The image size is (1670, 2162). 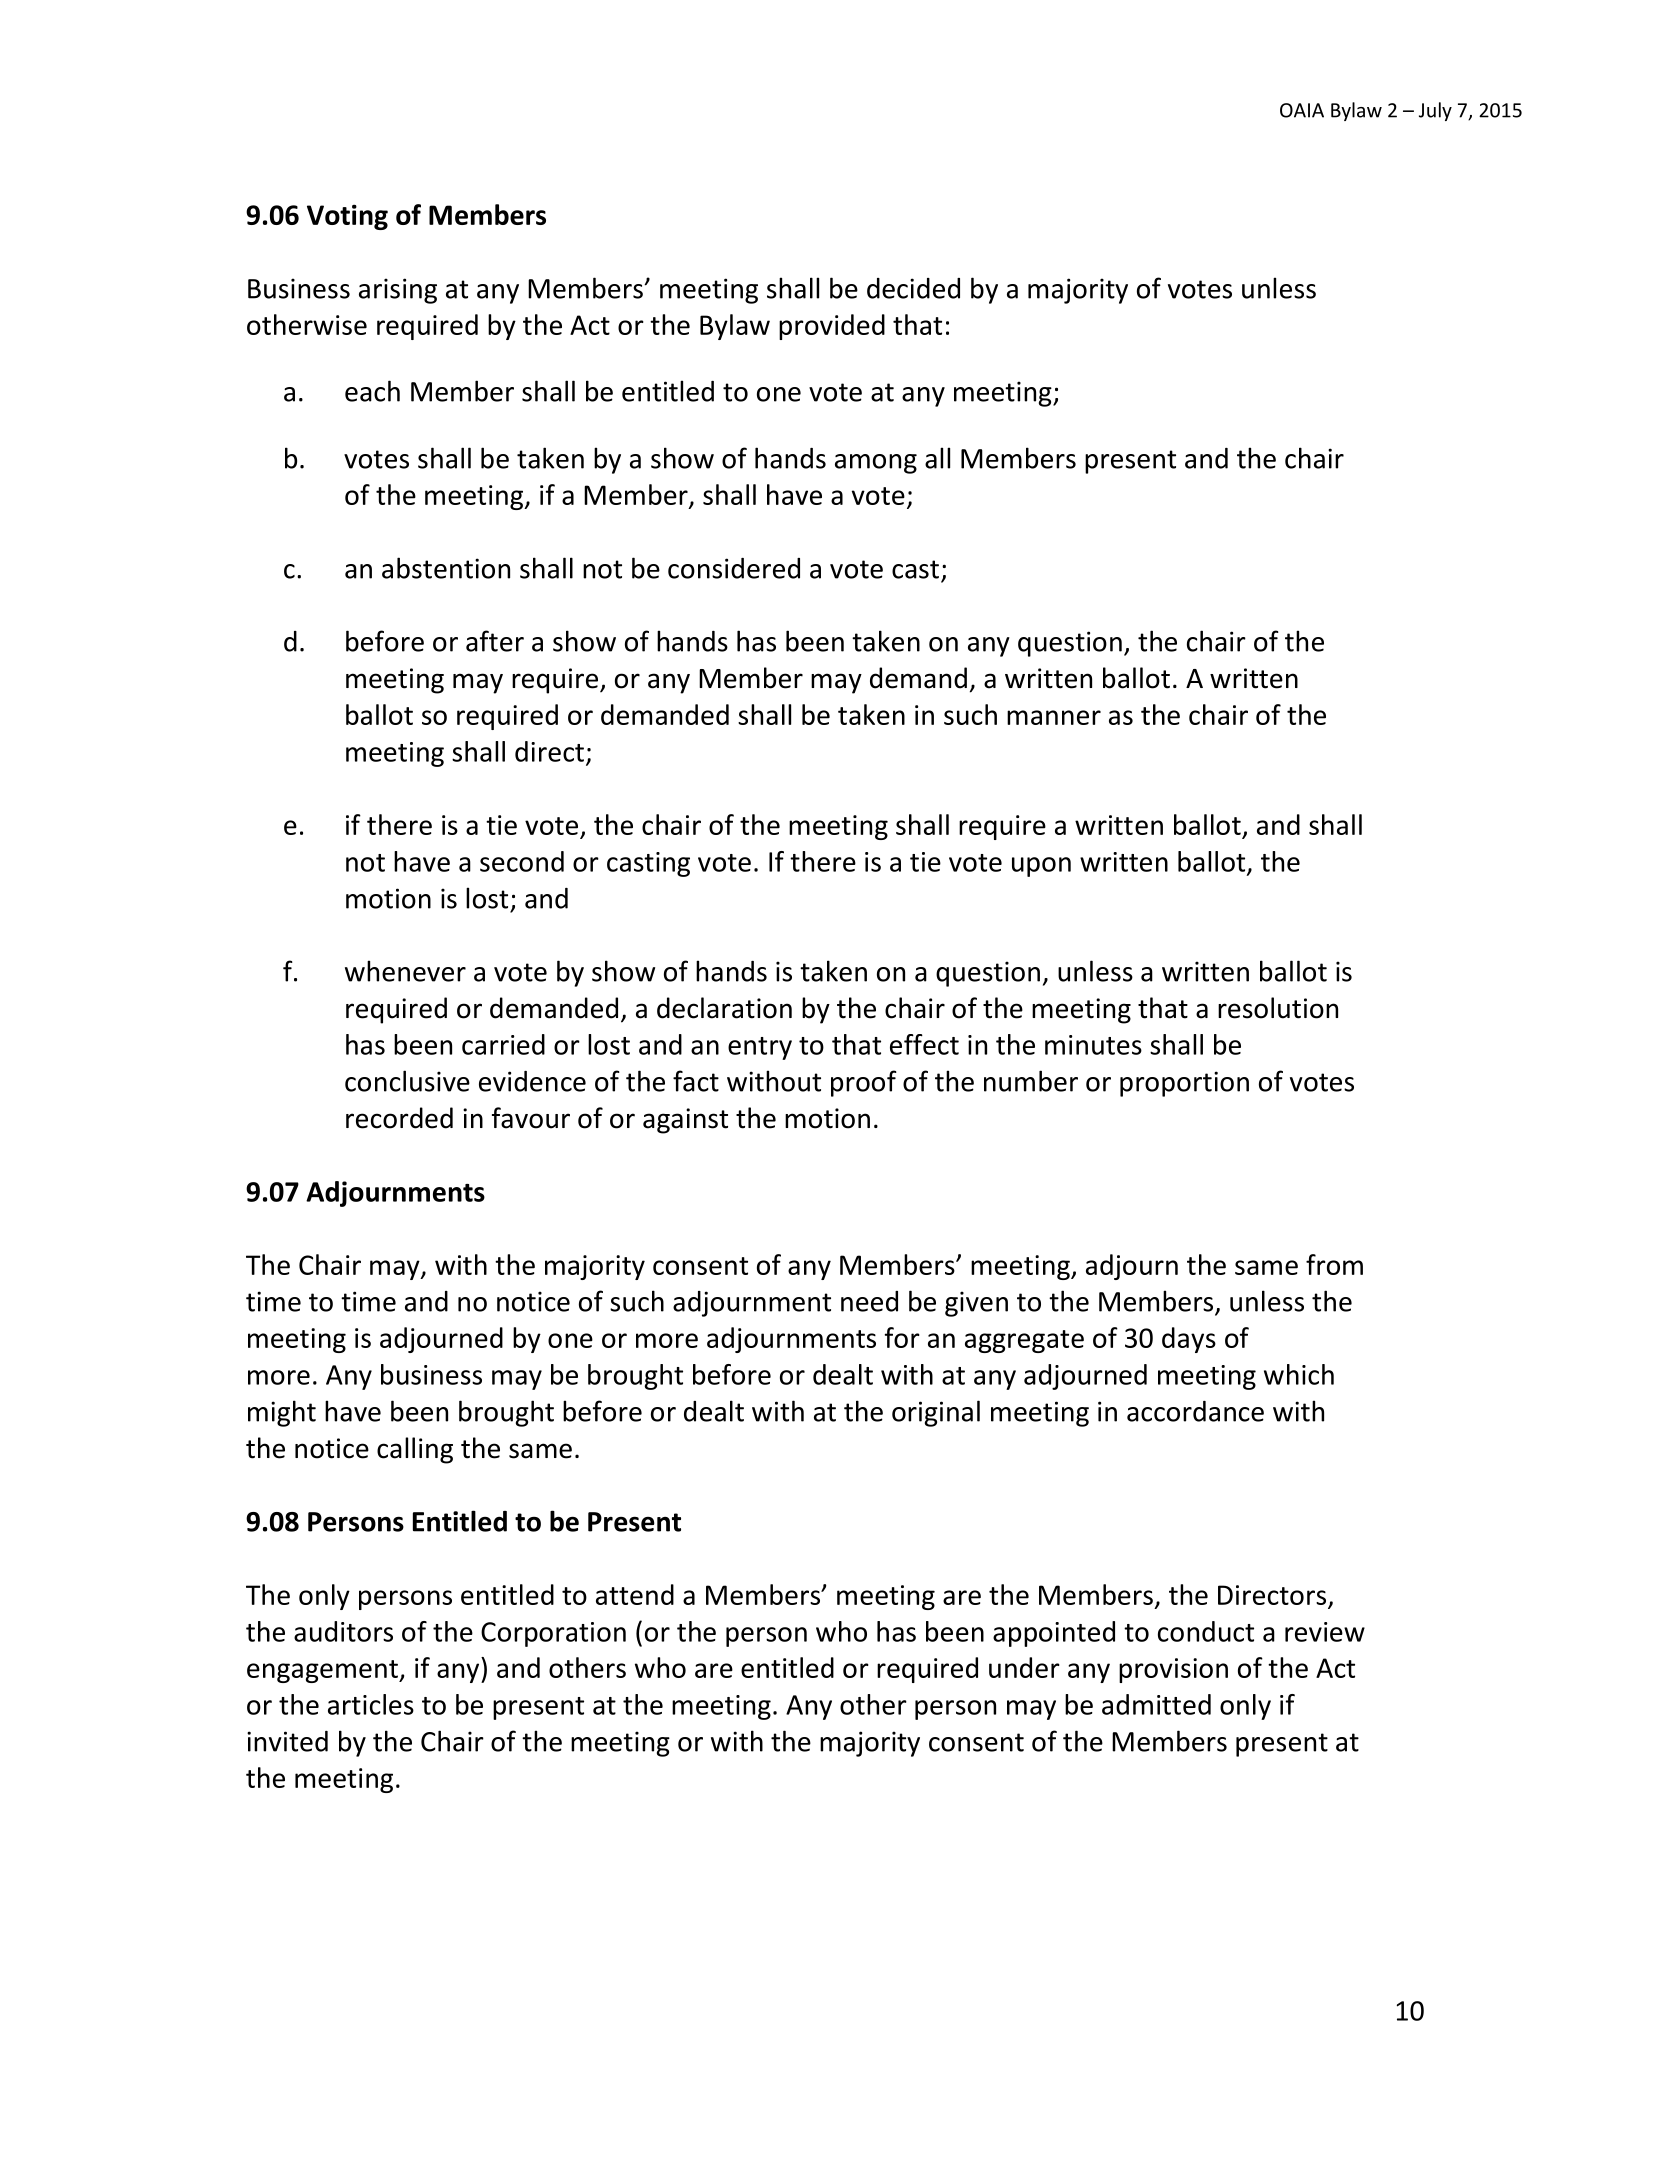 What do you see at coordinates (1278, 1008) in the image?
I see `resolution` at bounding box center [1278, 1008].
